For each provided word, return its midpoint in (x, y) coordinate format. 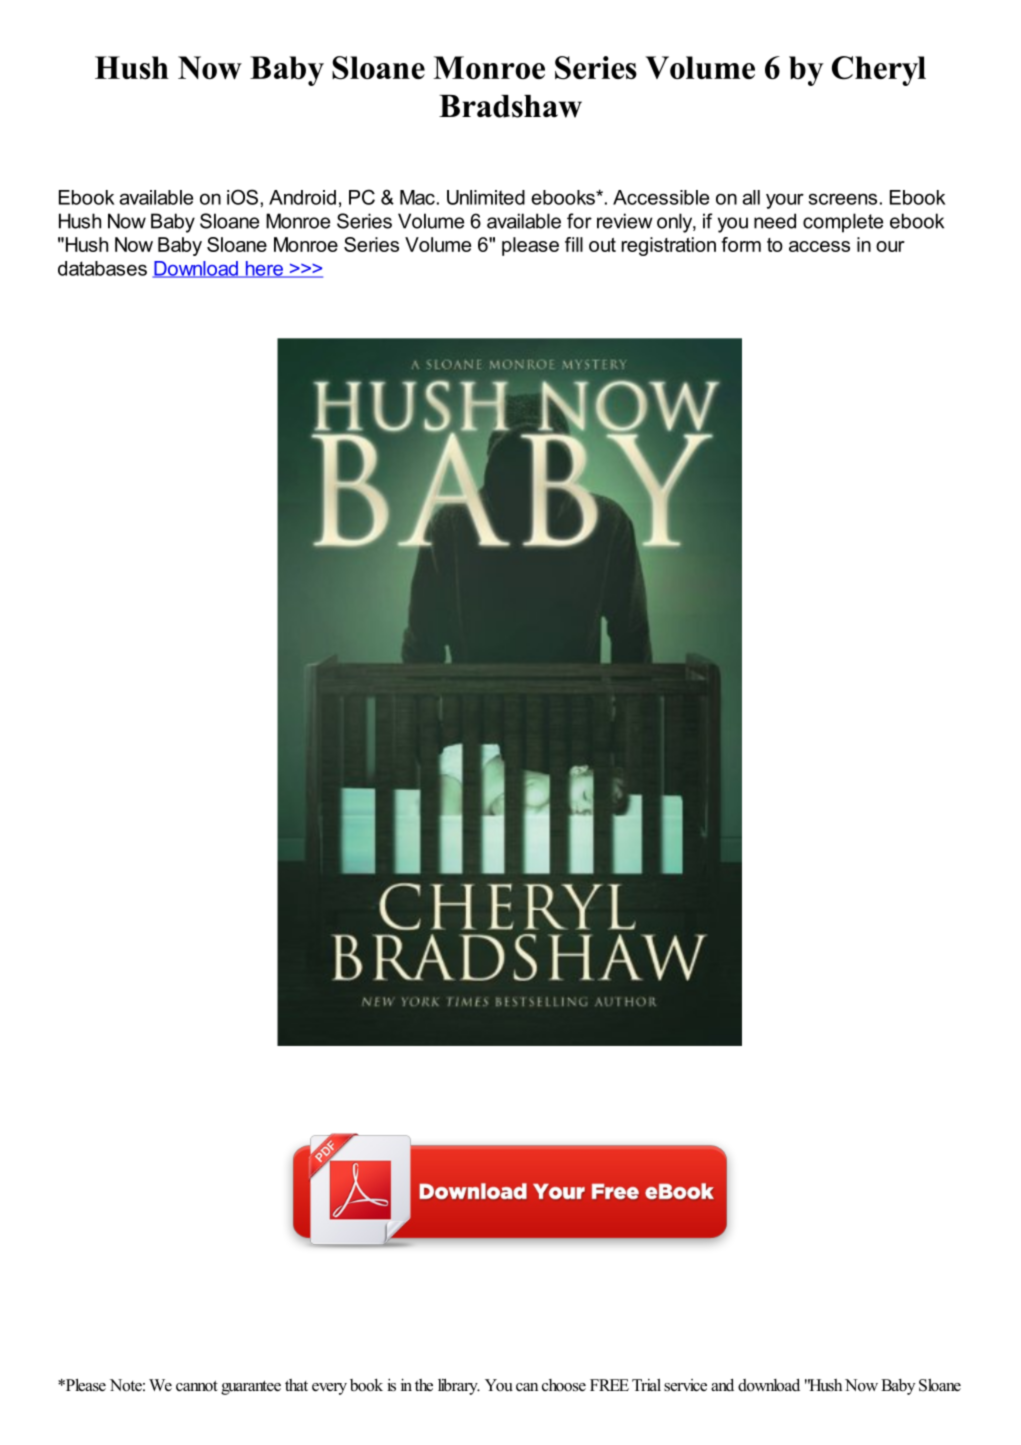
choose (564, 1385)
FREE (609, 1385)
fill (574, 244)
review (625, 221)
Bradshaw (510, 106)
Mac (417, 197)
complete (843, 223)
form (741, 244)
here (264, 269)
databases (102, 268)
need (775, 221)
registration (669, 246)
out (602, 245)
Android (302, 197)
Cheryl (879, 71)
